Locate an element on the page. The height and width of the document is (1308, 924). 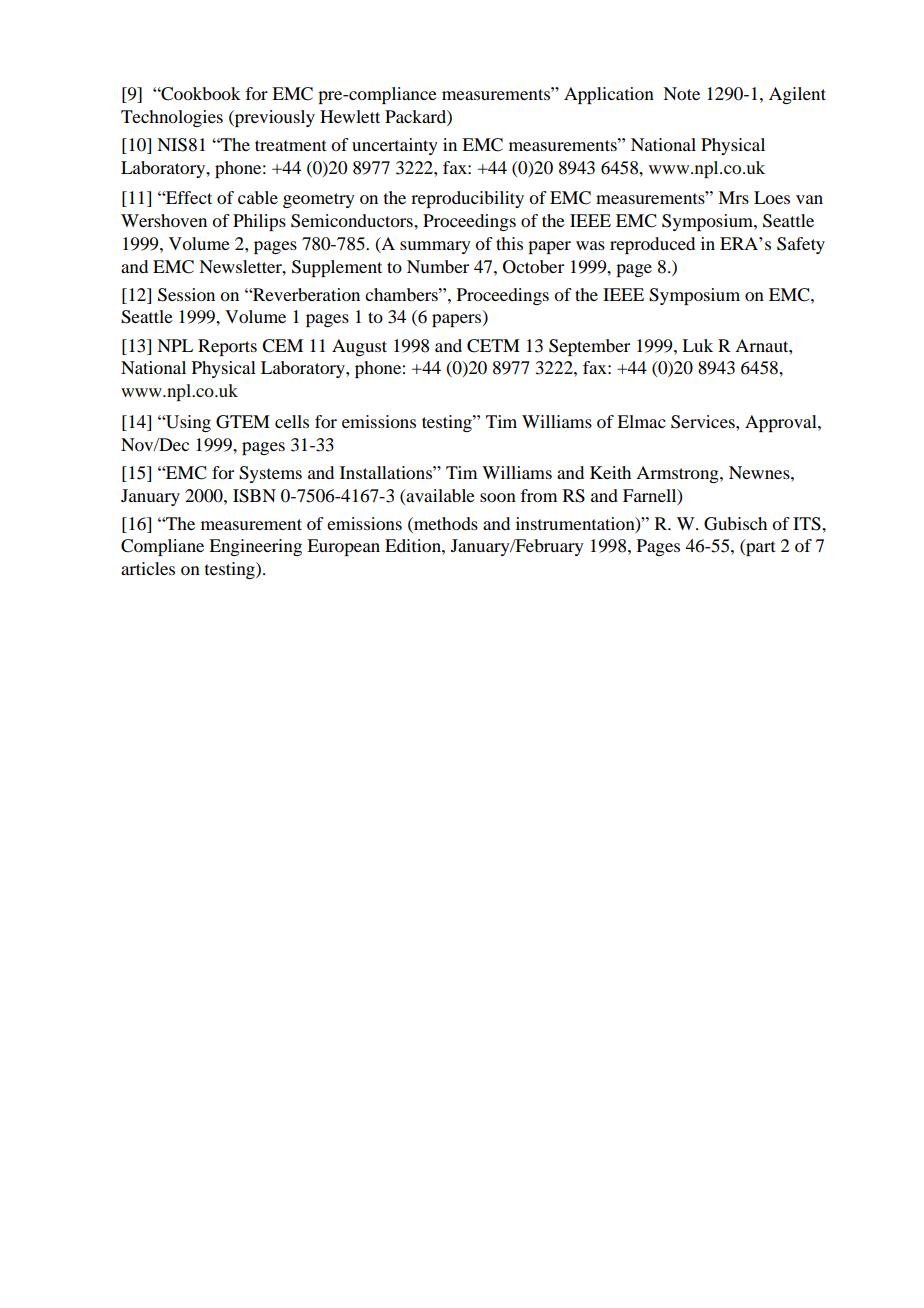
ITS is located at coordinates (808, 524).
